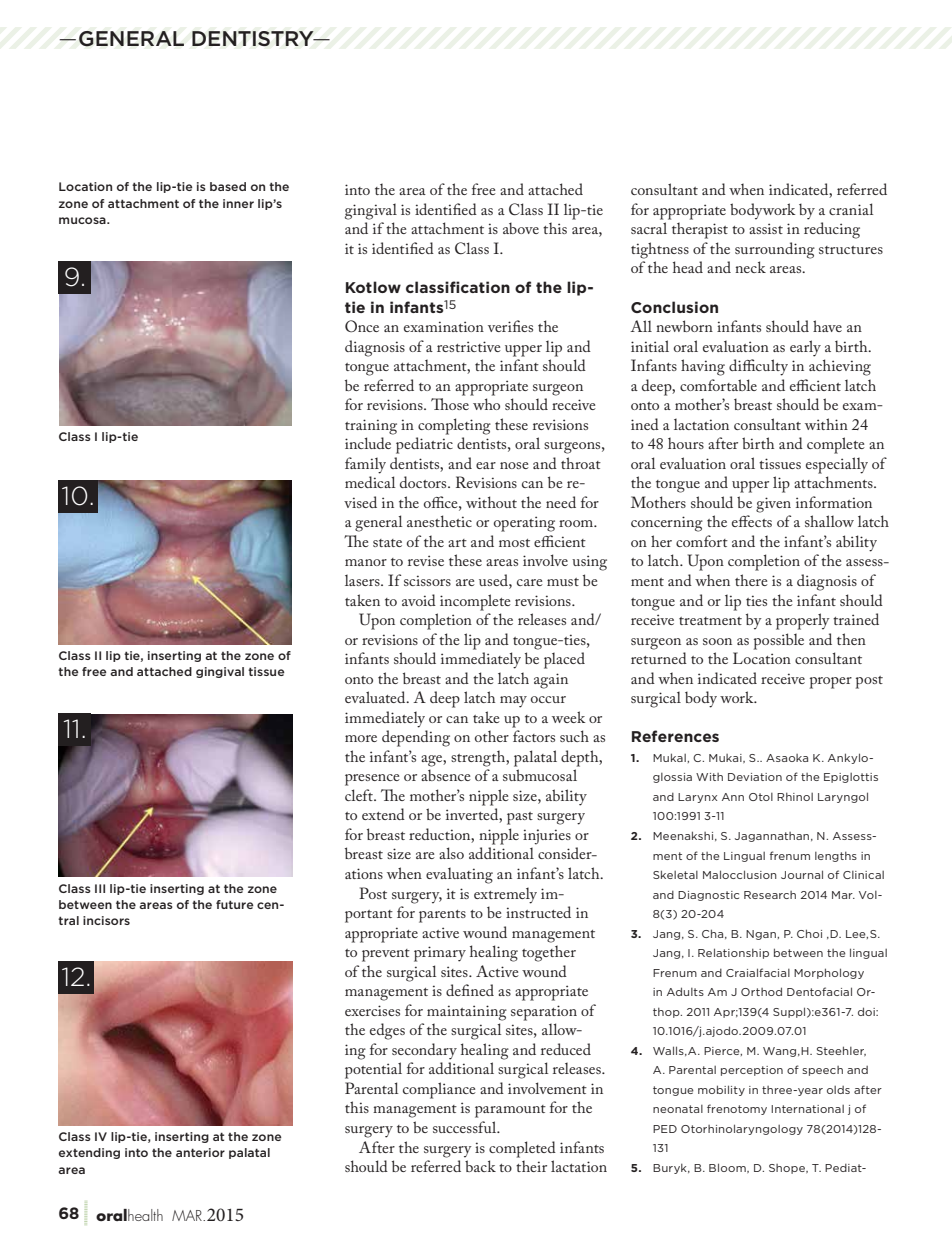 This image has width=952, height=1260. Describe the element at coordinates (851, 209) in the image. I see `cranial` at that location.
